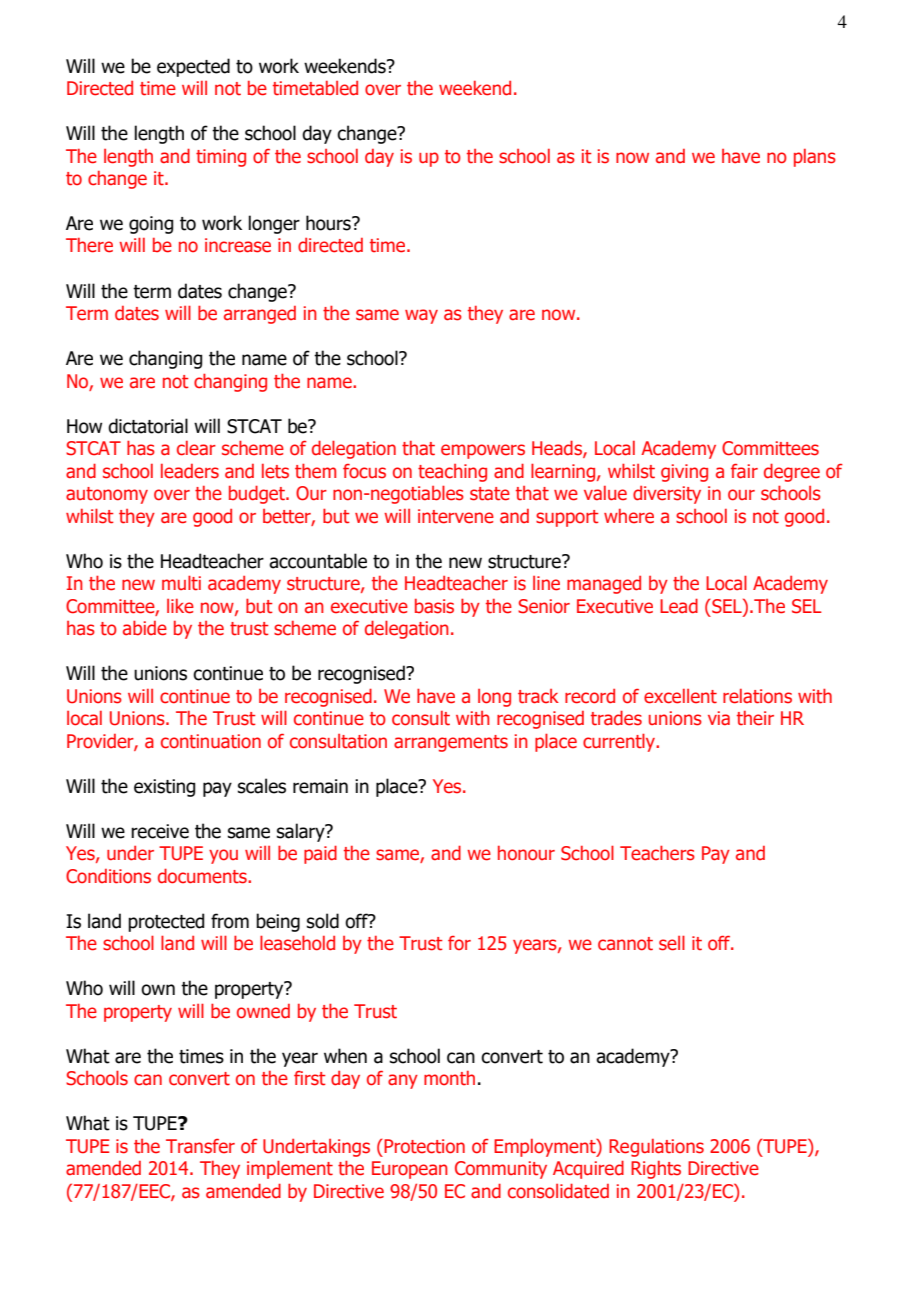  Describe the element at coordinates (657, 853) in the screenshot. I see `Teachers` at that location.
